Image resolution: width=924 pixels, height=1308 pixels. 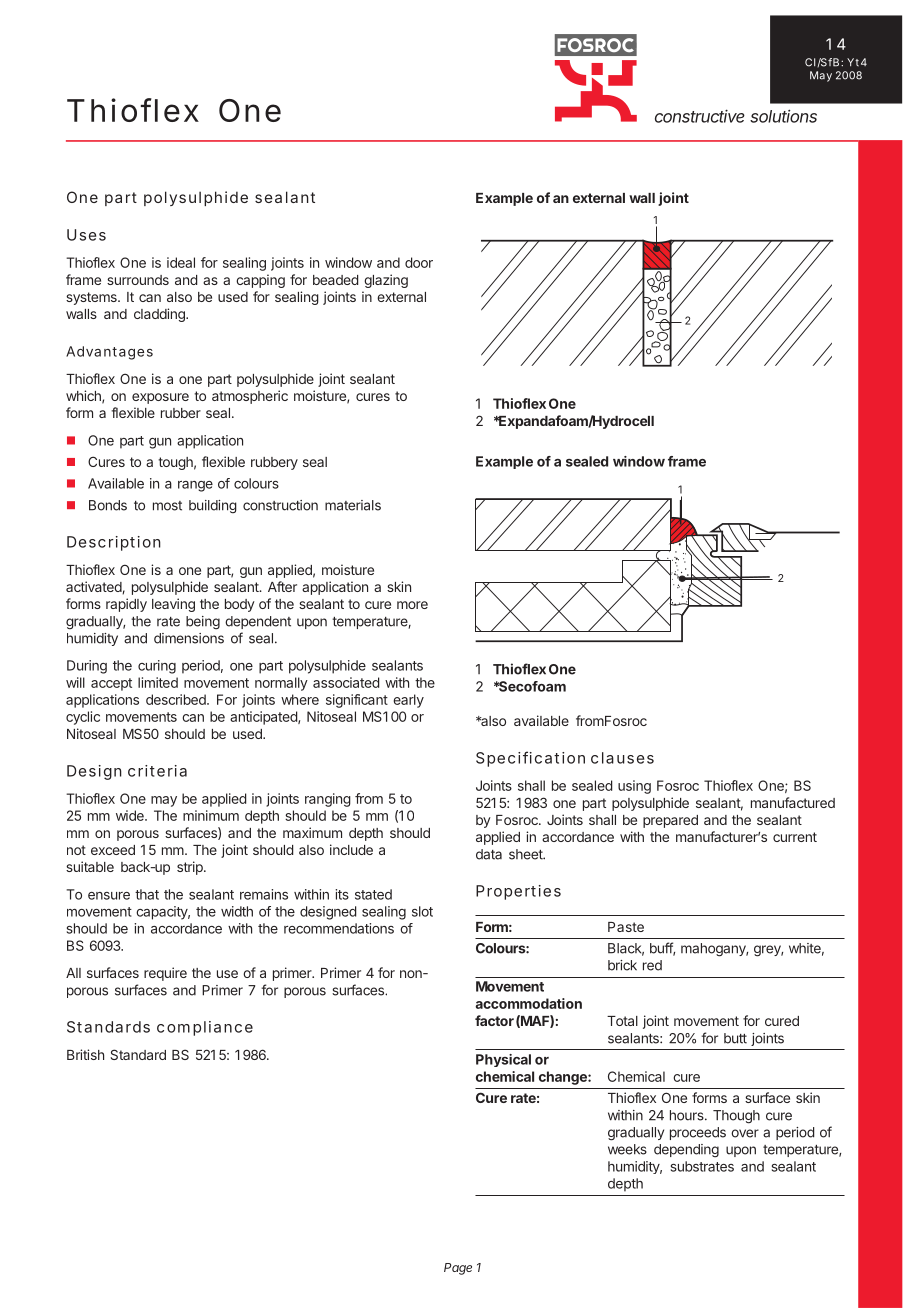 I want to click on most, so click(x=167, y=506).
